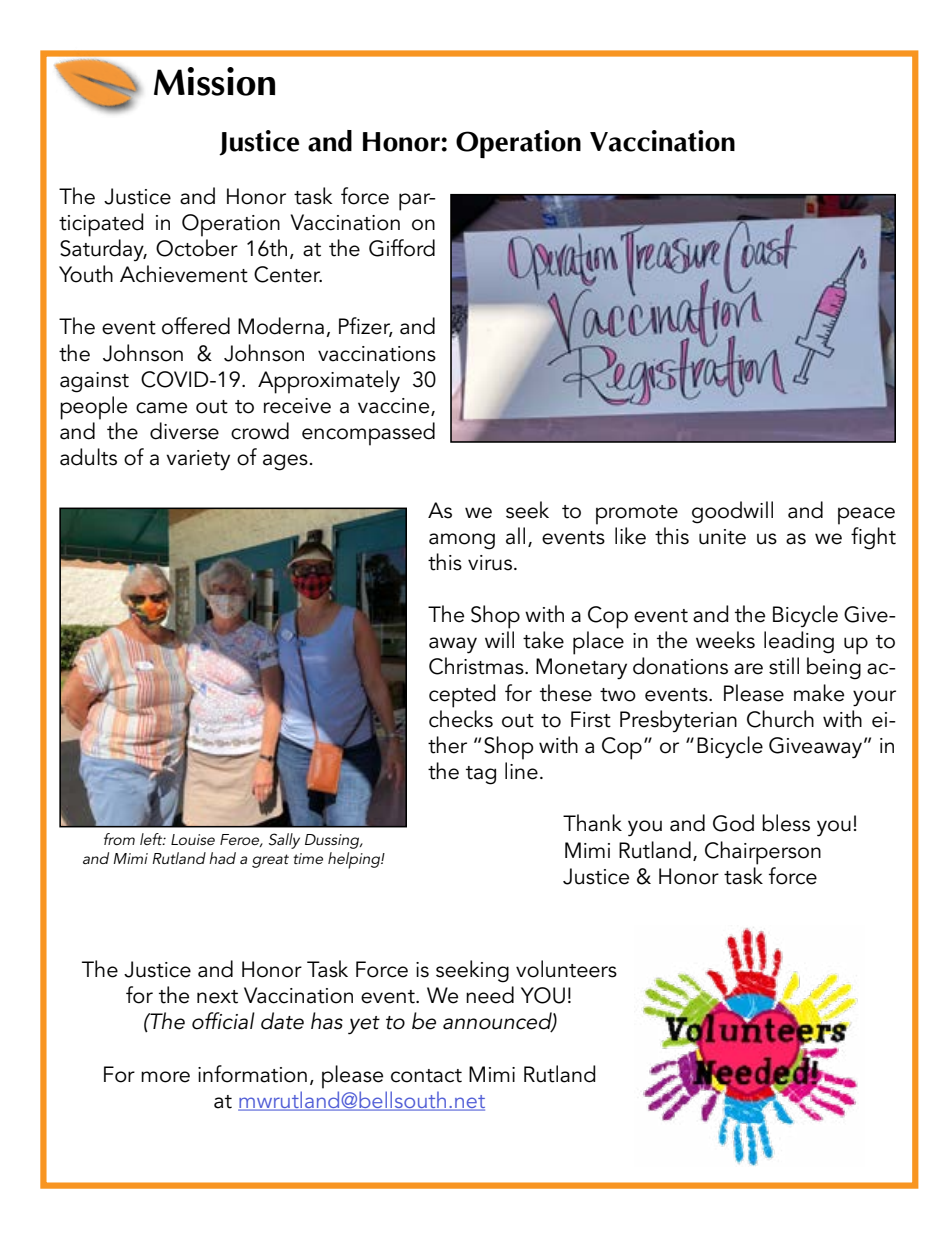 The width and height of the screenshot is (952, 1233). What do you see at coordinates (165, 1077) in the screenshot?
I see `more` at bounding box center [165, 1077].
